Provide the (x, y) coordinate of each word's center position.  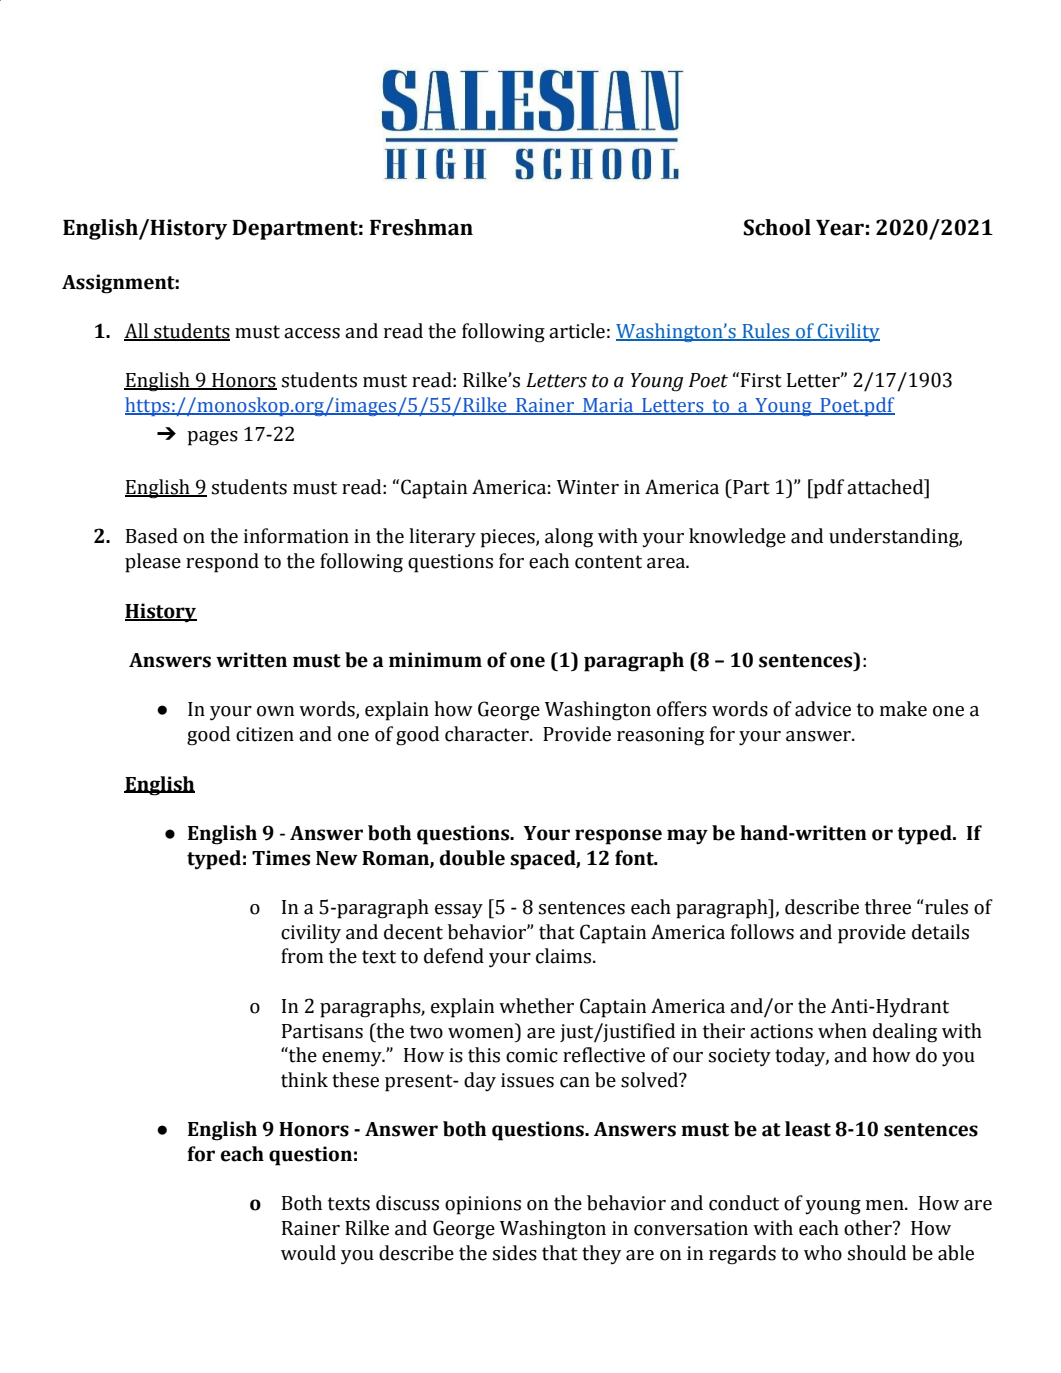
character (488, 734)
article (577, 331)
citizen (265, 734)
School (777, 227)
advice (823, 709)
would (308, 1253)
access (312, 333)
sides (515, 1253)
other (869, 1228)
